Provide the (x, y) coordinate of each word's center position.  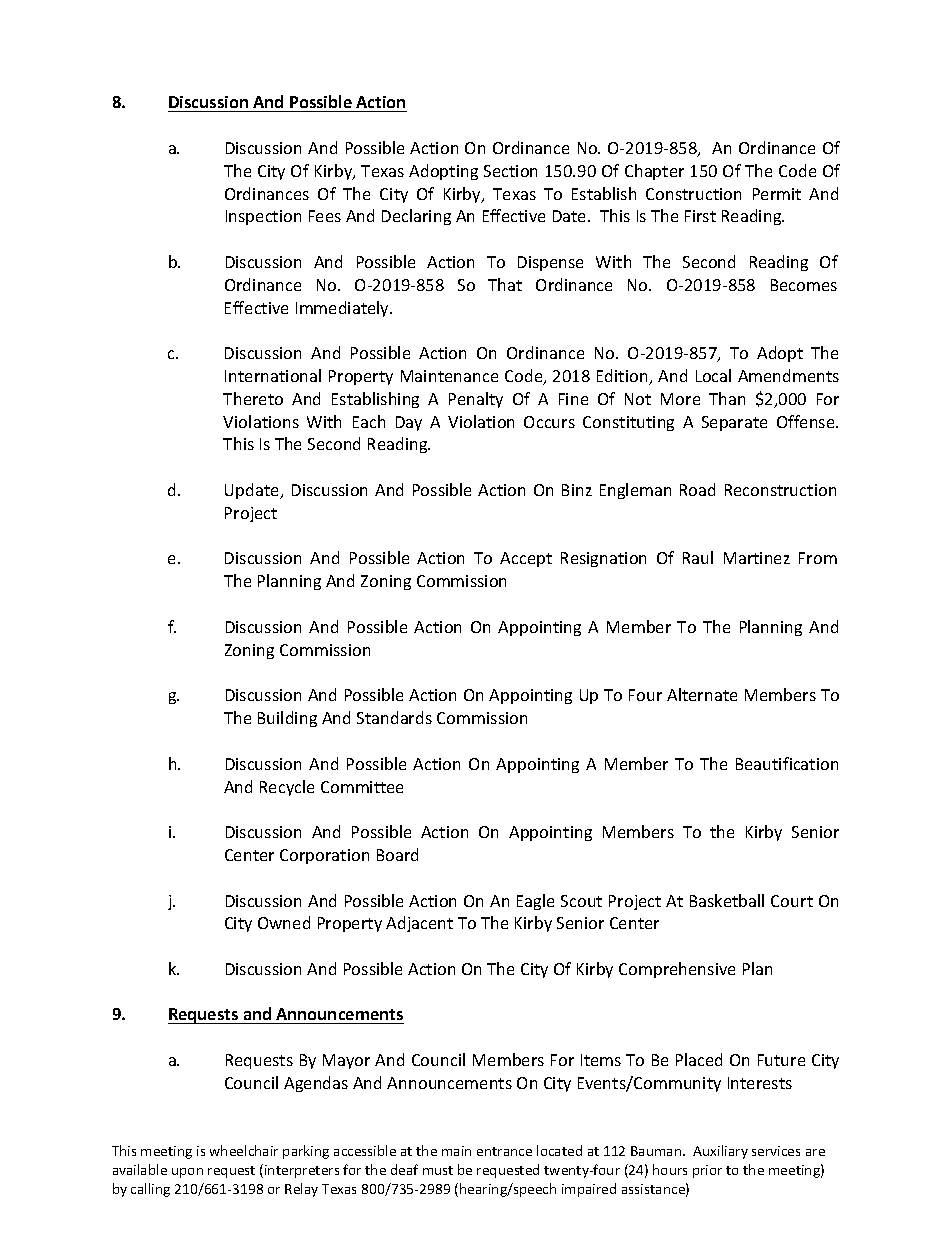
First (700, 216)
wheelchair (244, 1150)
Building (287, 719)
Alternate (702, 694)
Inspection (263, 217)
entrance (504, 1151)
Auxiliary (720, 1152)
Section (510, 171)
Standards (394, 717)
